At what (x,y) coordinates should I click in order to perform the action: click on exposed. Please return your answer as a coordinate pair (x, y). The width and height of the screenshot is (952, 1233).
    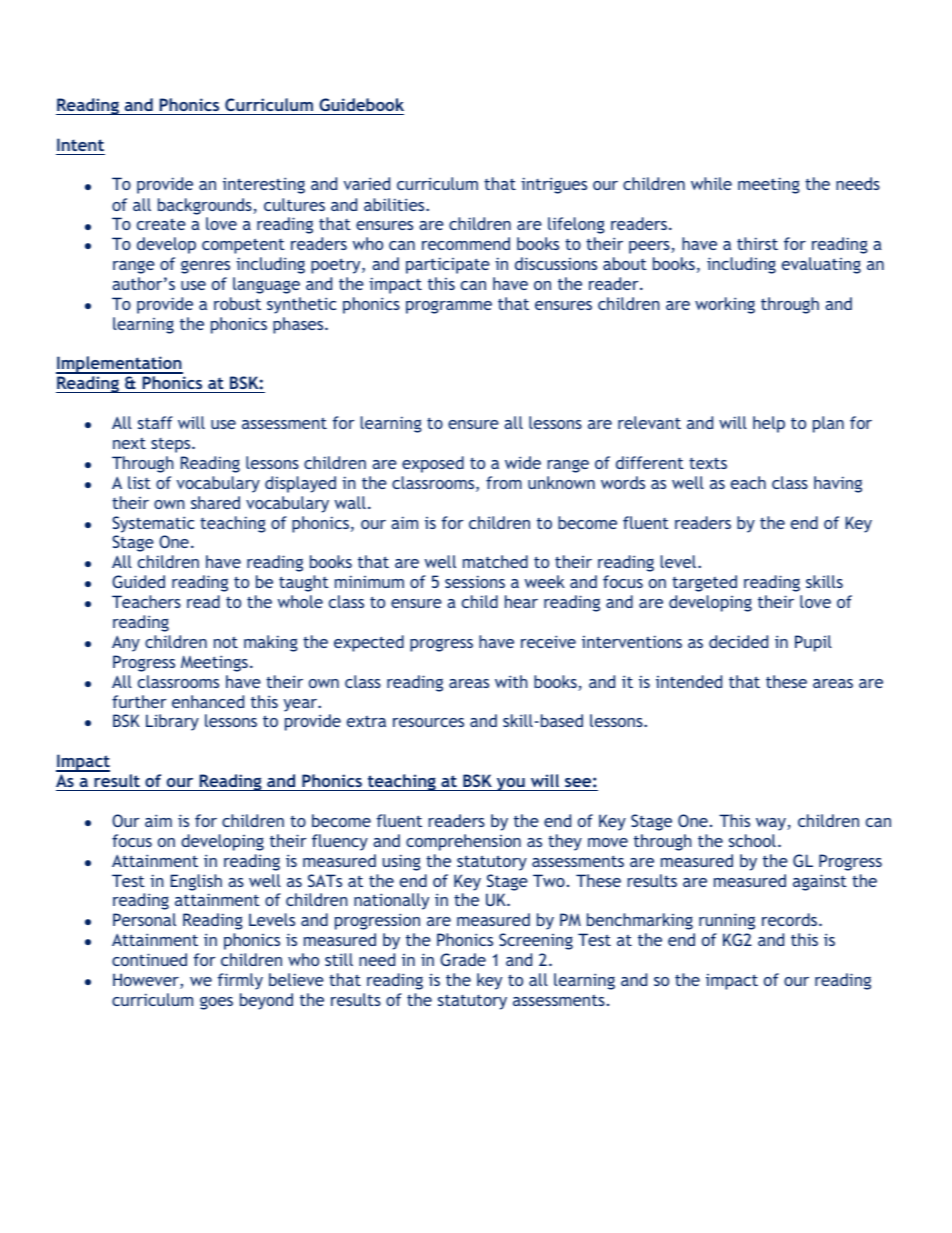
    Looking at the image, I should click on (433, 464).
